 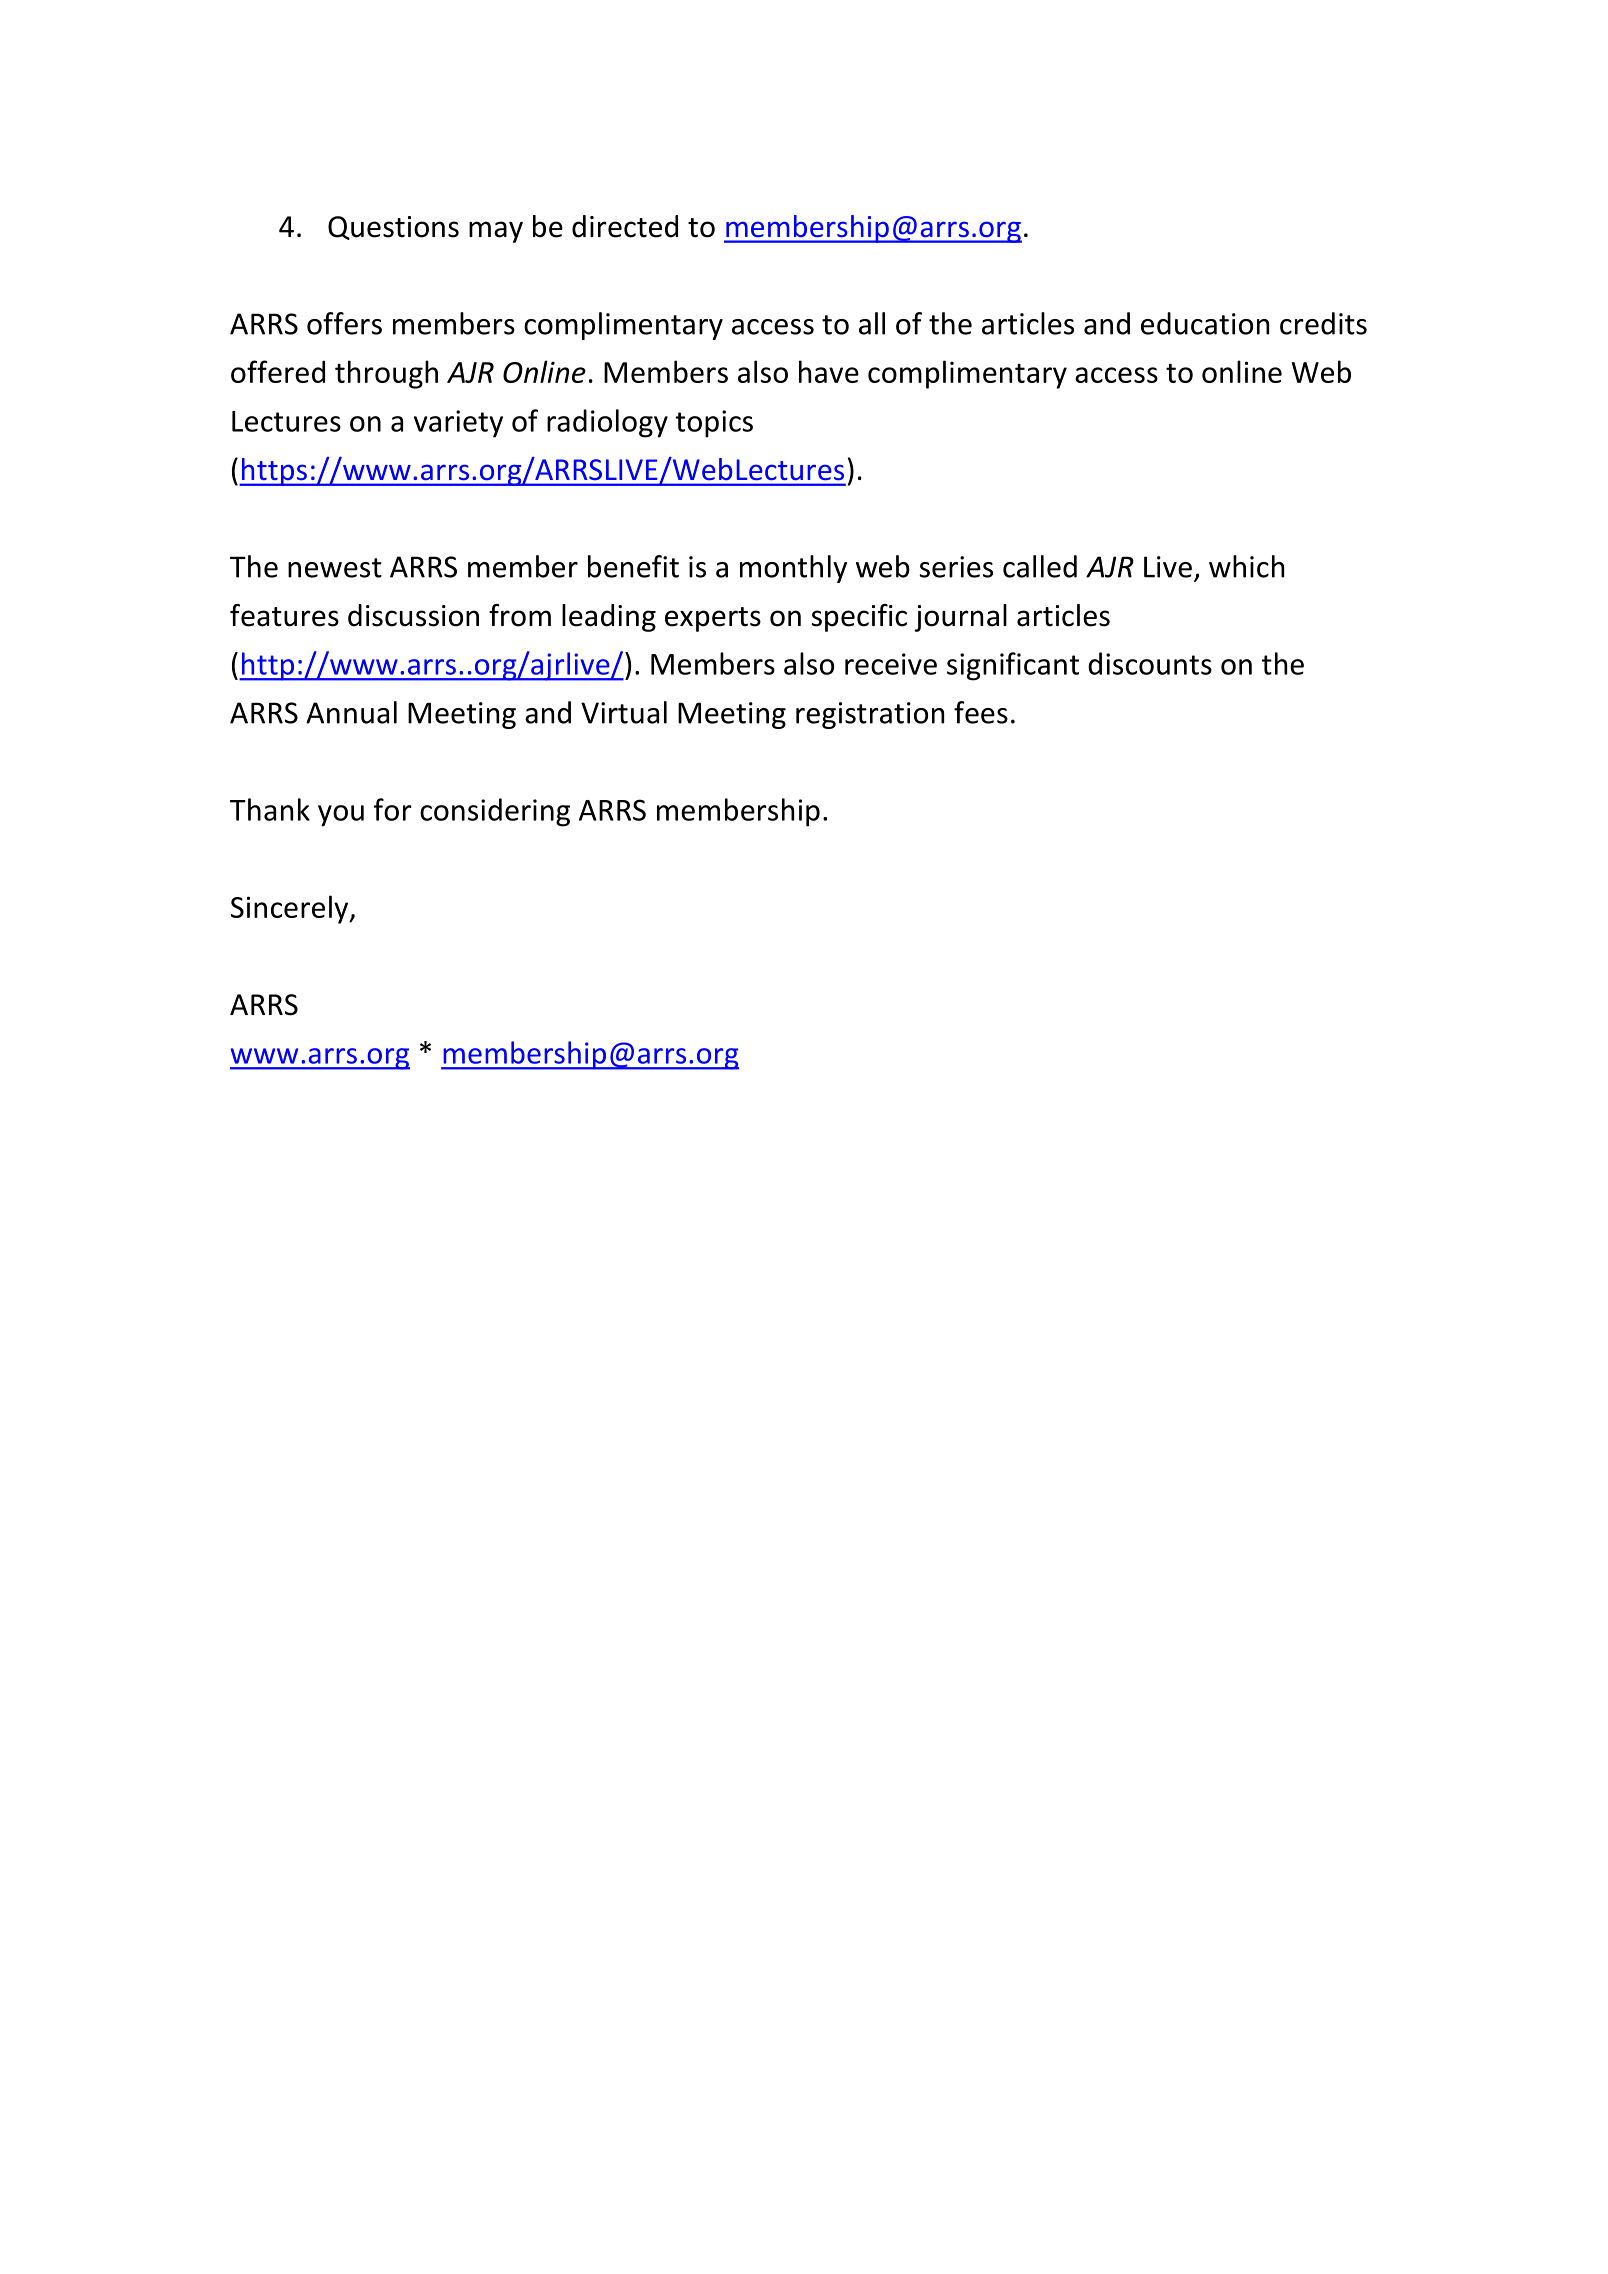 I want to click on Questions, so click(x=393, y=228).
